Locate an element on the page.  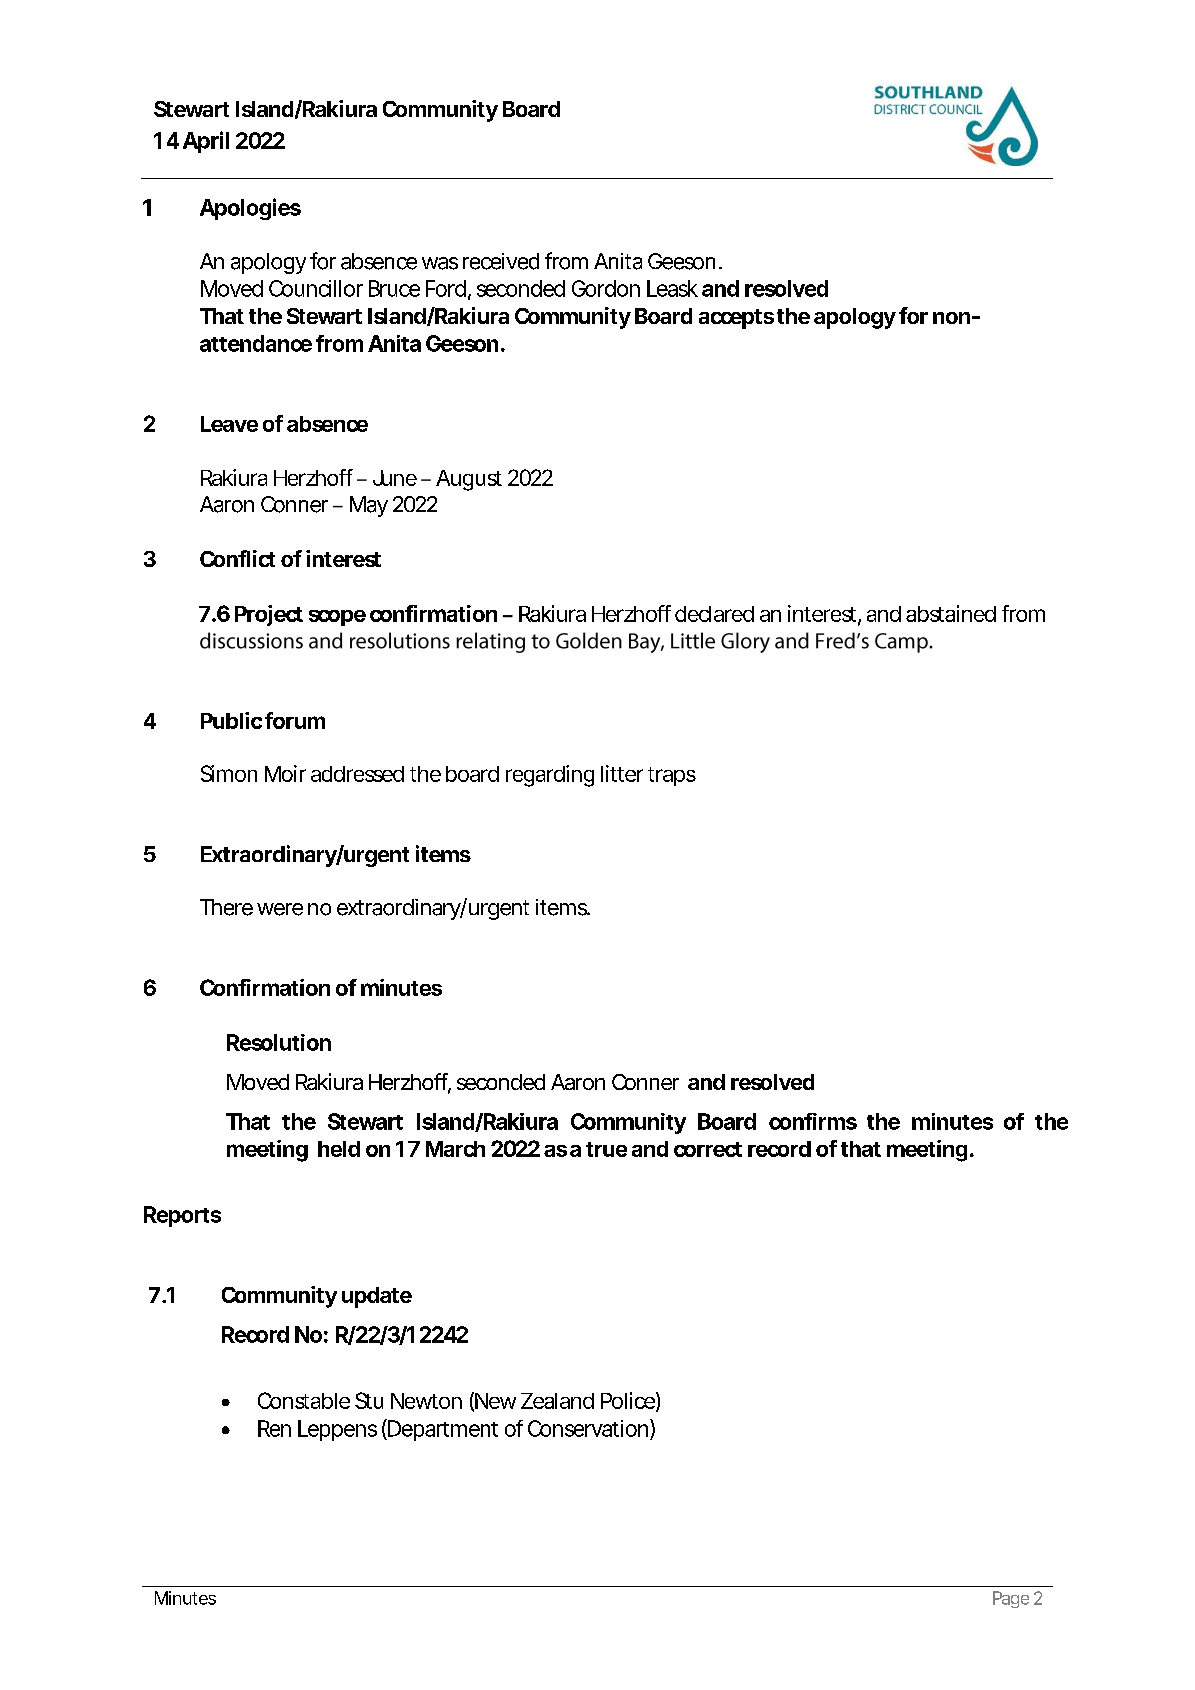
Conservation is located at coordinates (589, 1428).
